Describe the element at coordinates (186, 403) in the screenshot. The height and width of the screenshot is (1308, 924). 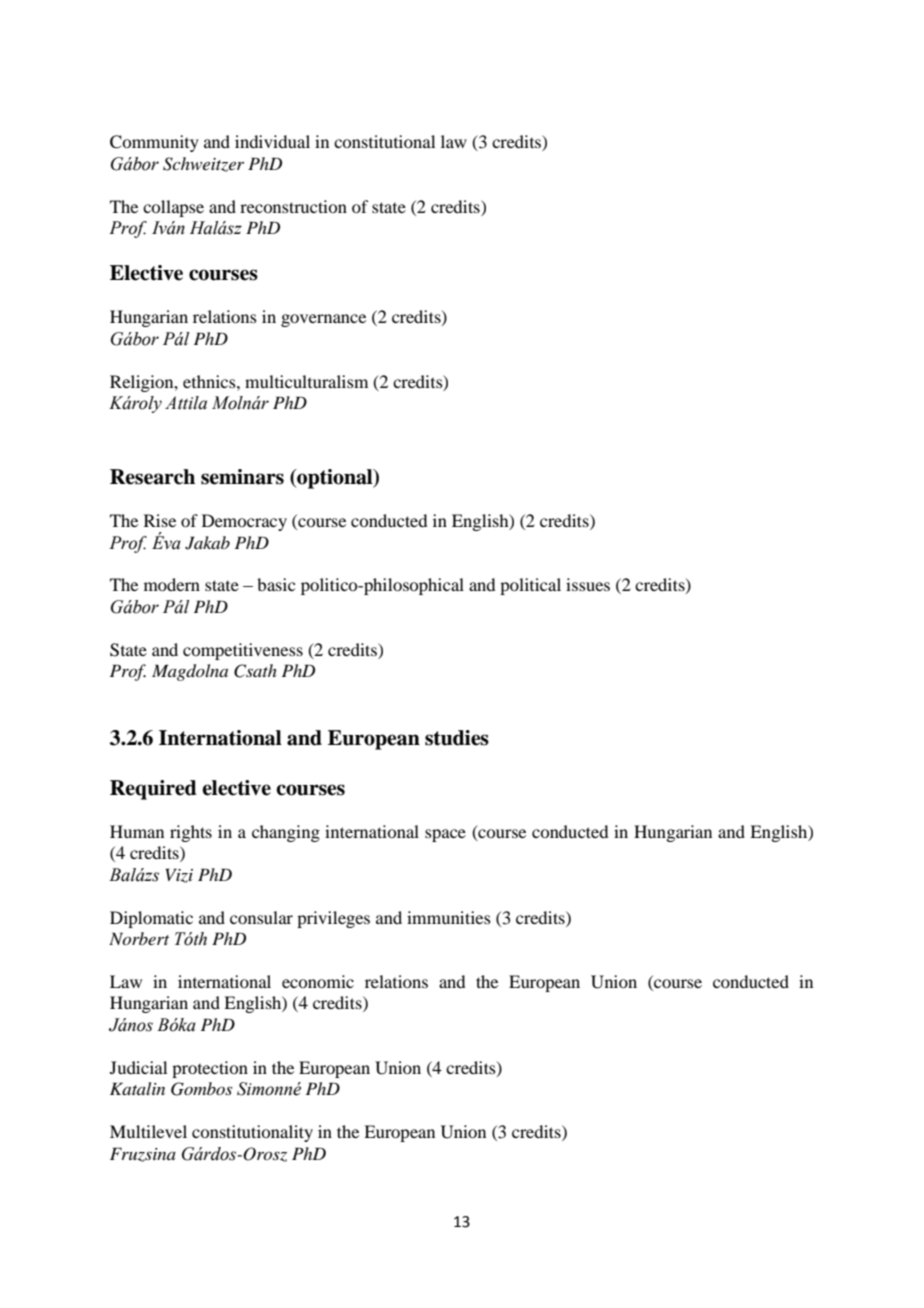
I see `Attila` at that location.
